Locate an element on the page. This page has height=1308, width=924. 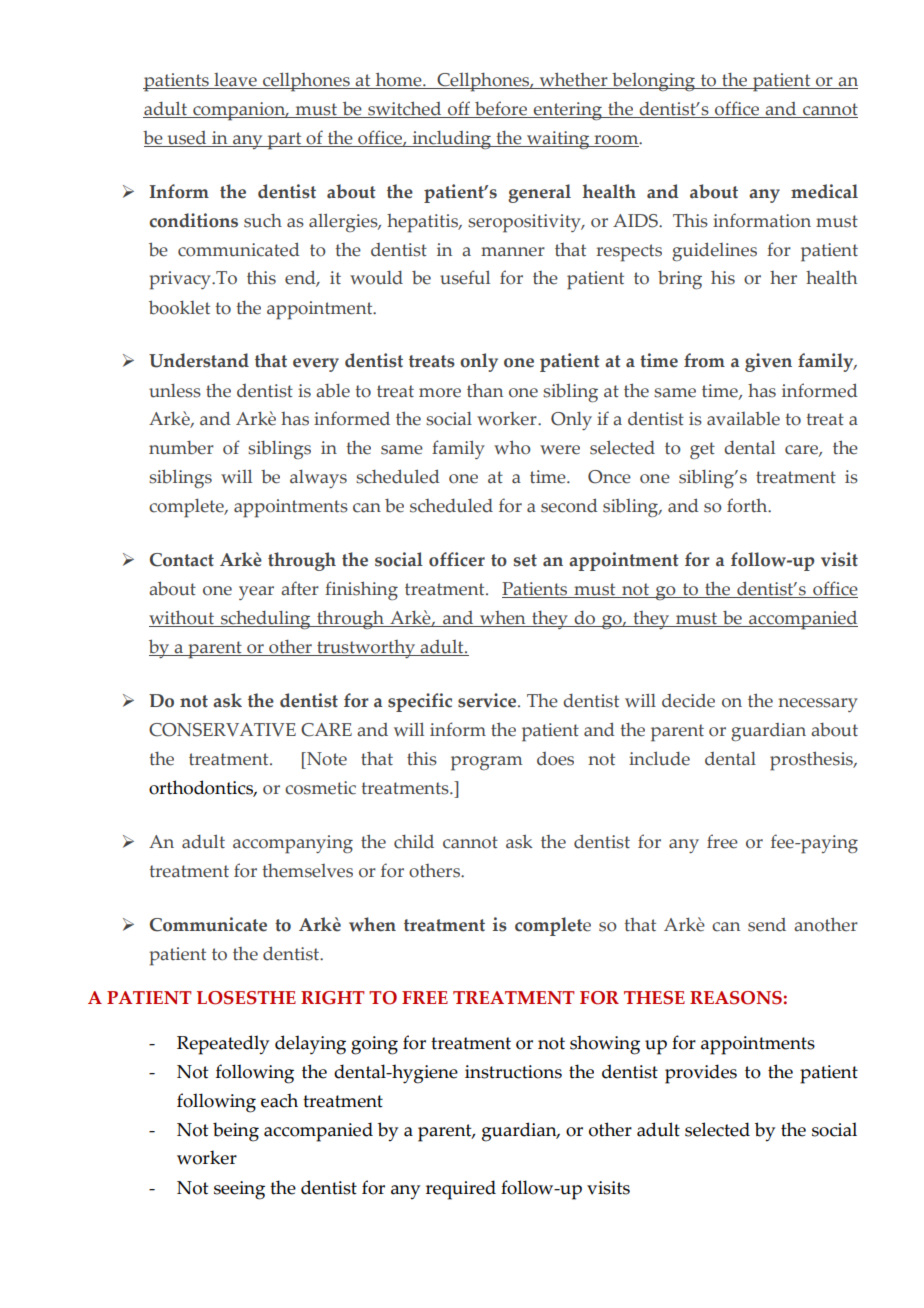
leave is located at coordinates (235, 81).
